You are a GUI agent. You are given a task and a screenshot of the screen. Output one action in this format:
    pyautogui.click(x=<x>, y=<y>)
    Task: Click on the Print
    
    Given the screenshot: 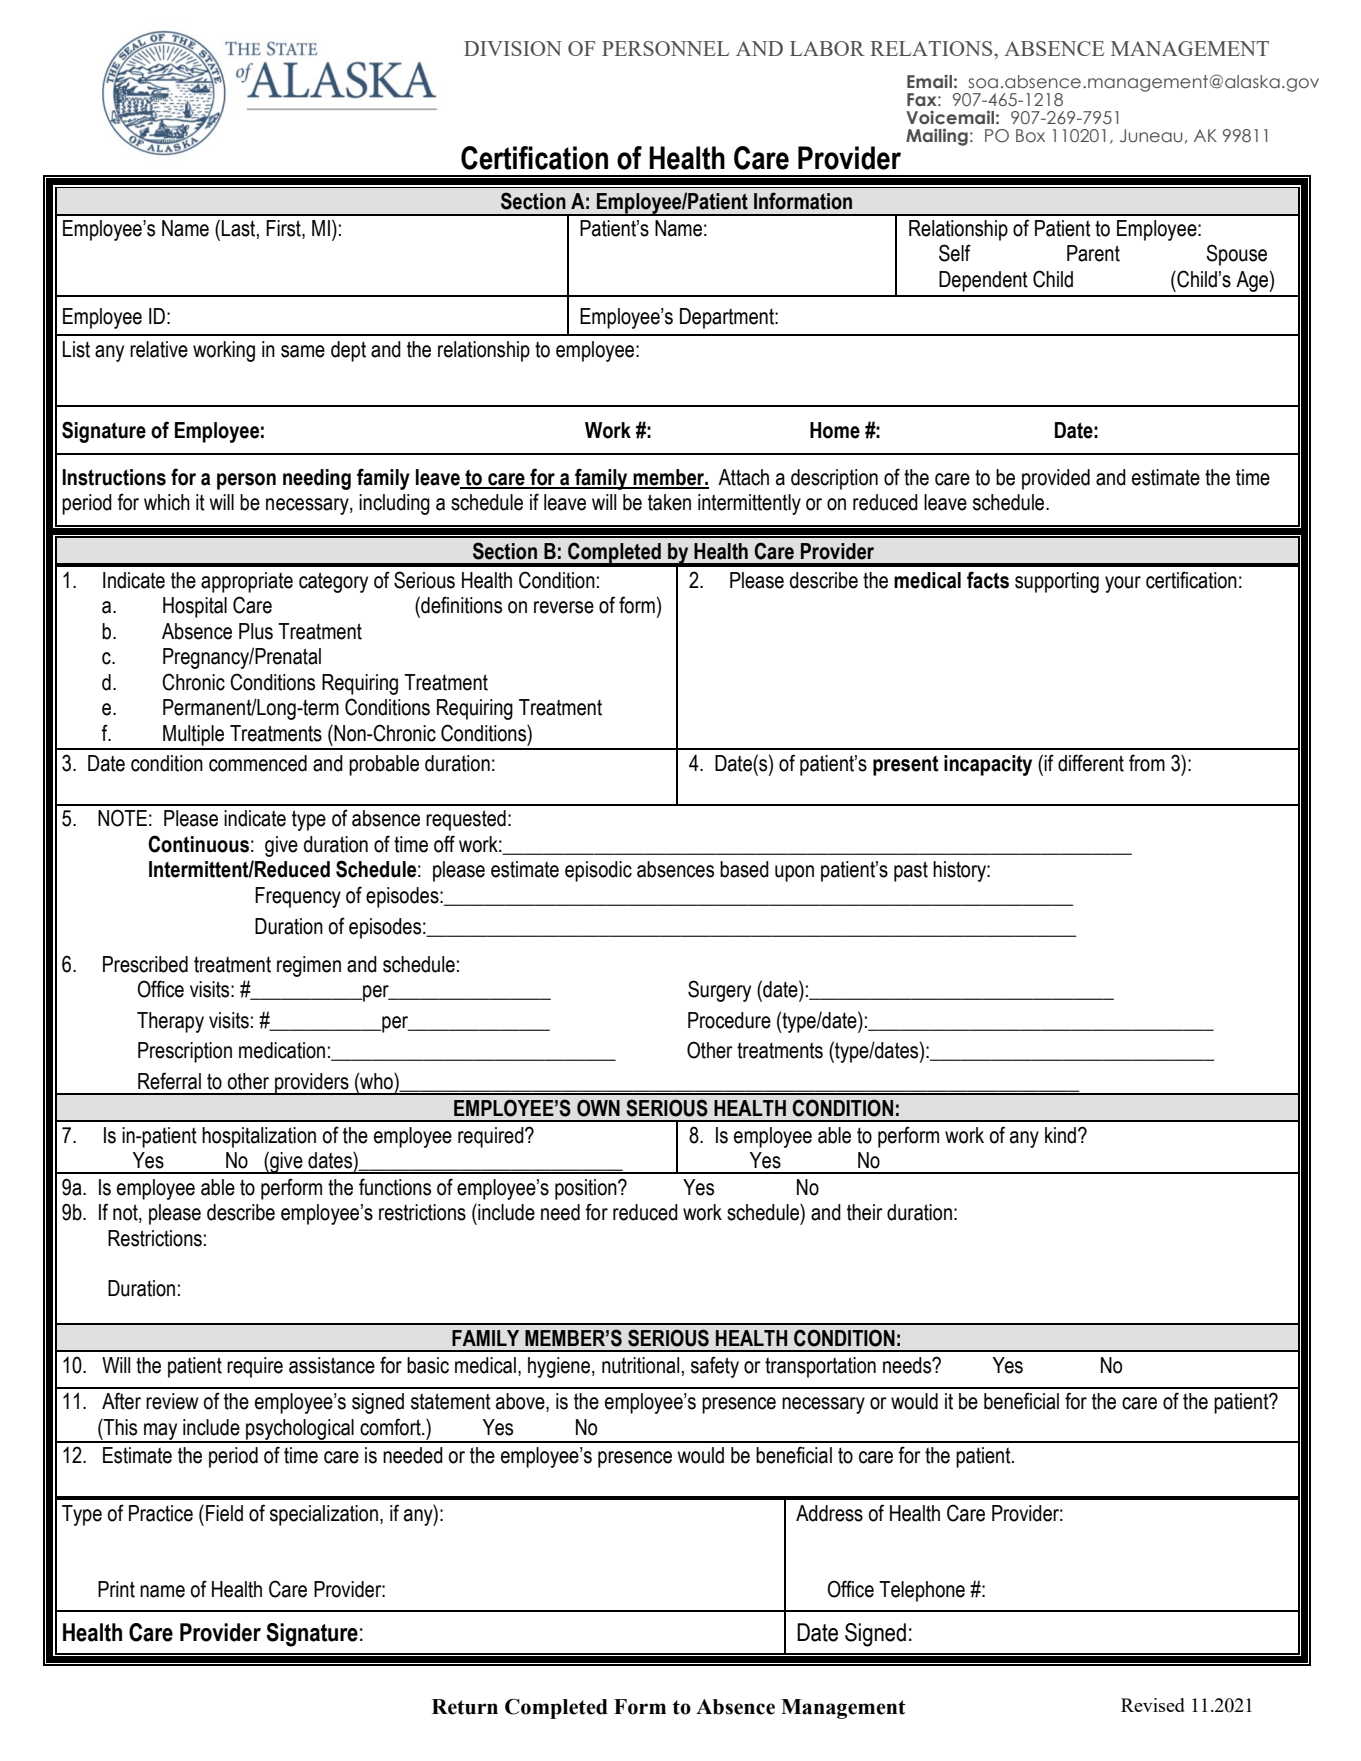 What is the action you would take?
    pyautogui.click(x=116, y=1589)
